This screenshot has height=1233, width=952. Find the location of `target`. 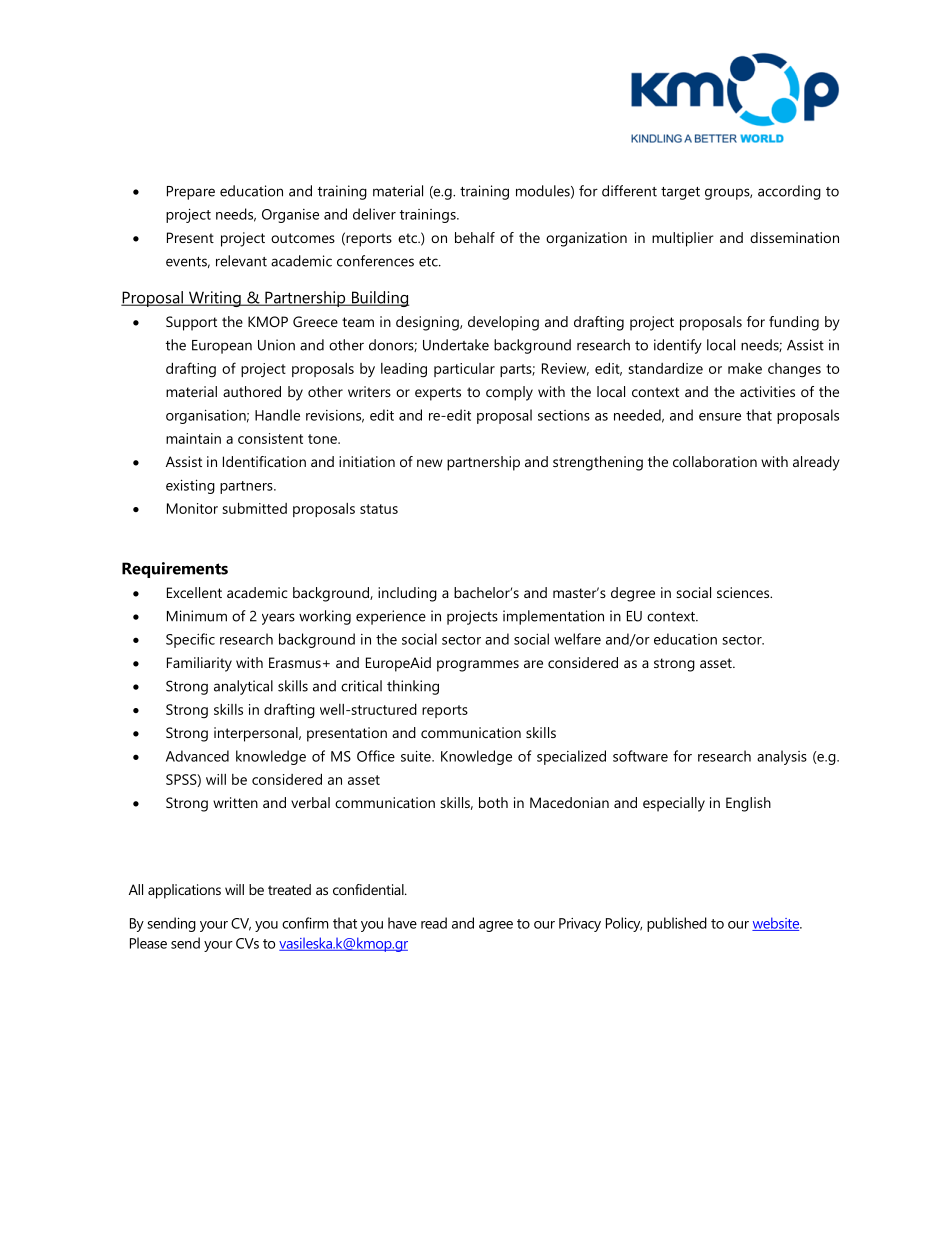

target is located at coordinates (680, 193).
